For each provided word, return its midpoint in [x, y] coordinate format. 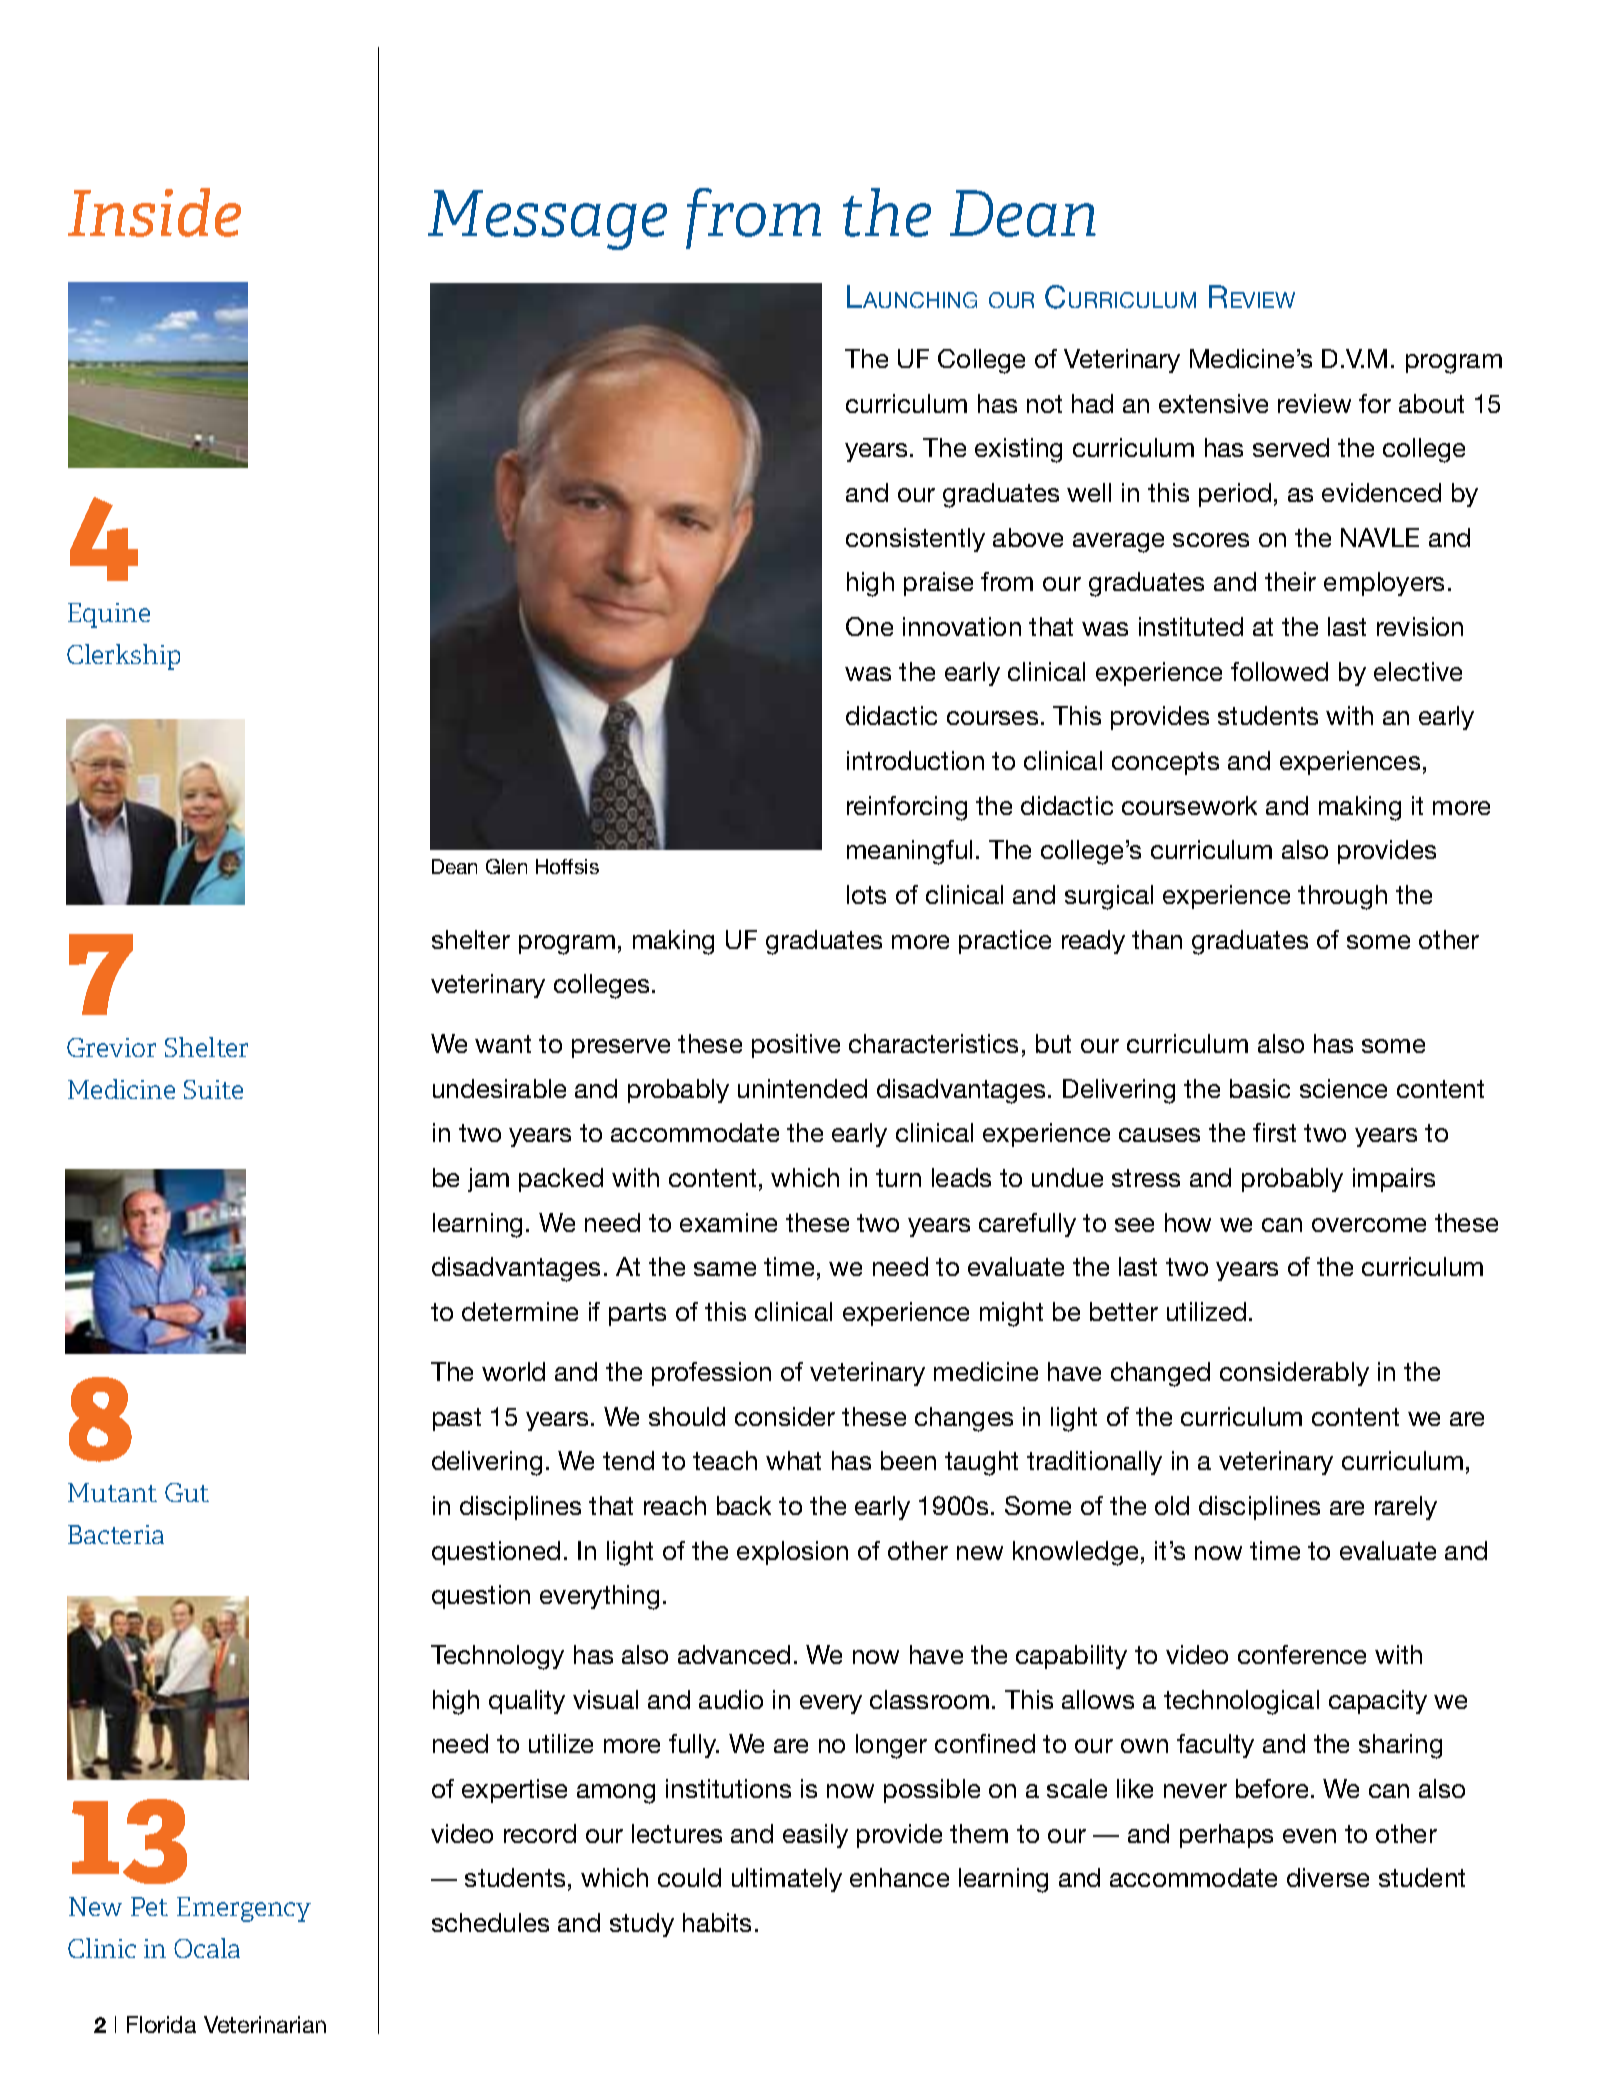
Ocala [207, 1948]
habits [717, 1922]
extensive [1213, 403]
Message [547, 220]
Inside [154, 212]
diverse [1328, 1877]
